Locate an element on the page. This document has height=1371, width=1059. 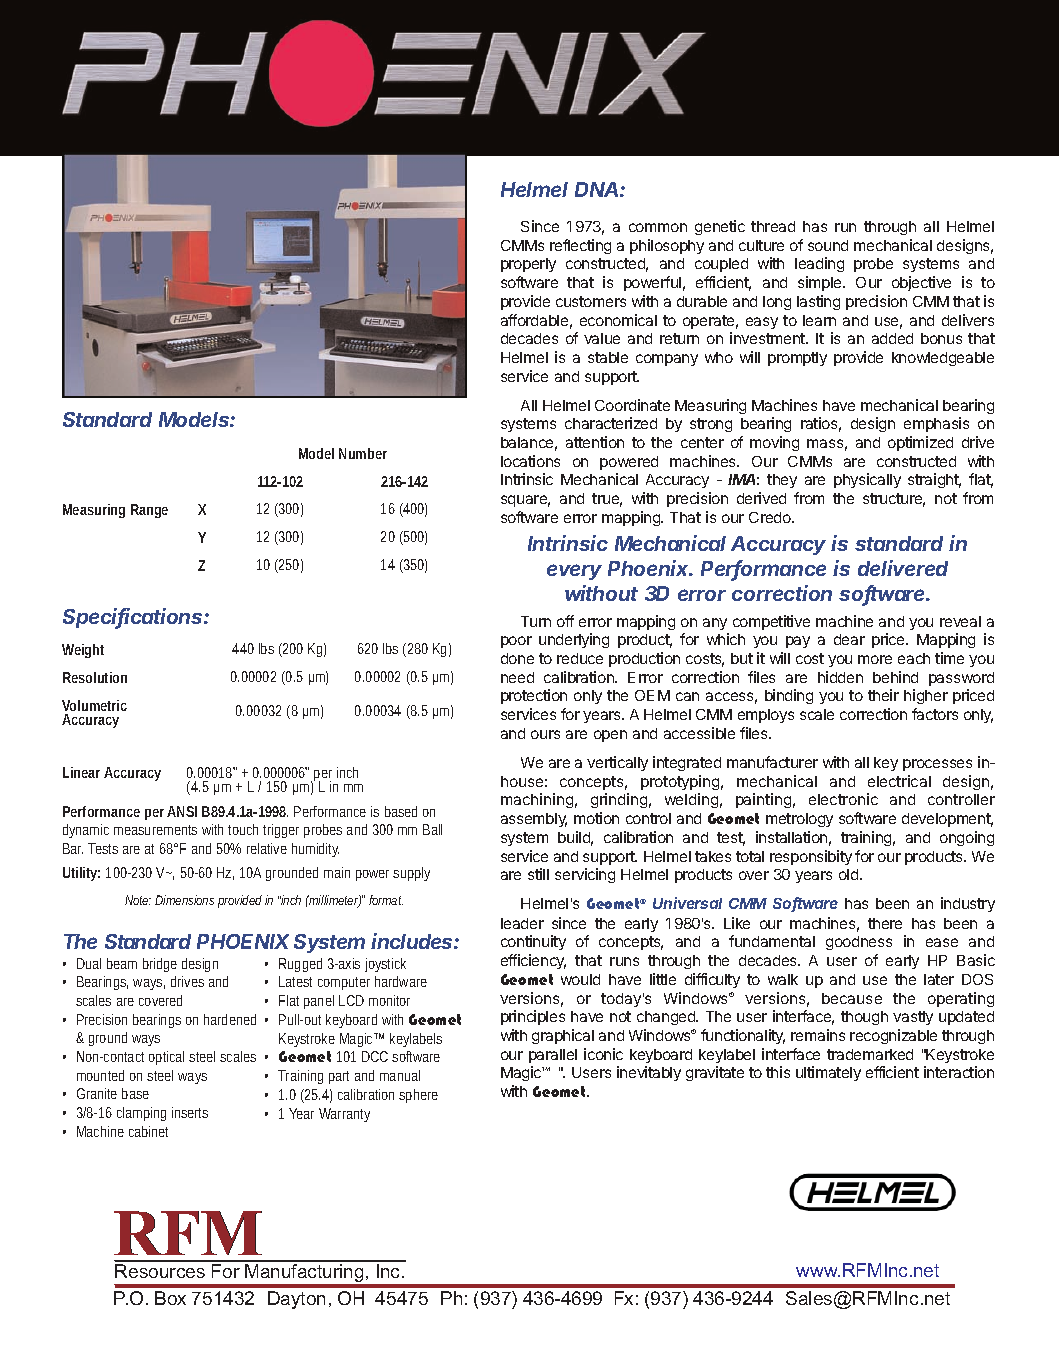
principles is located at coordinates (533, 1017).
